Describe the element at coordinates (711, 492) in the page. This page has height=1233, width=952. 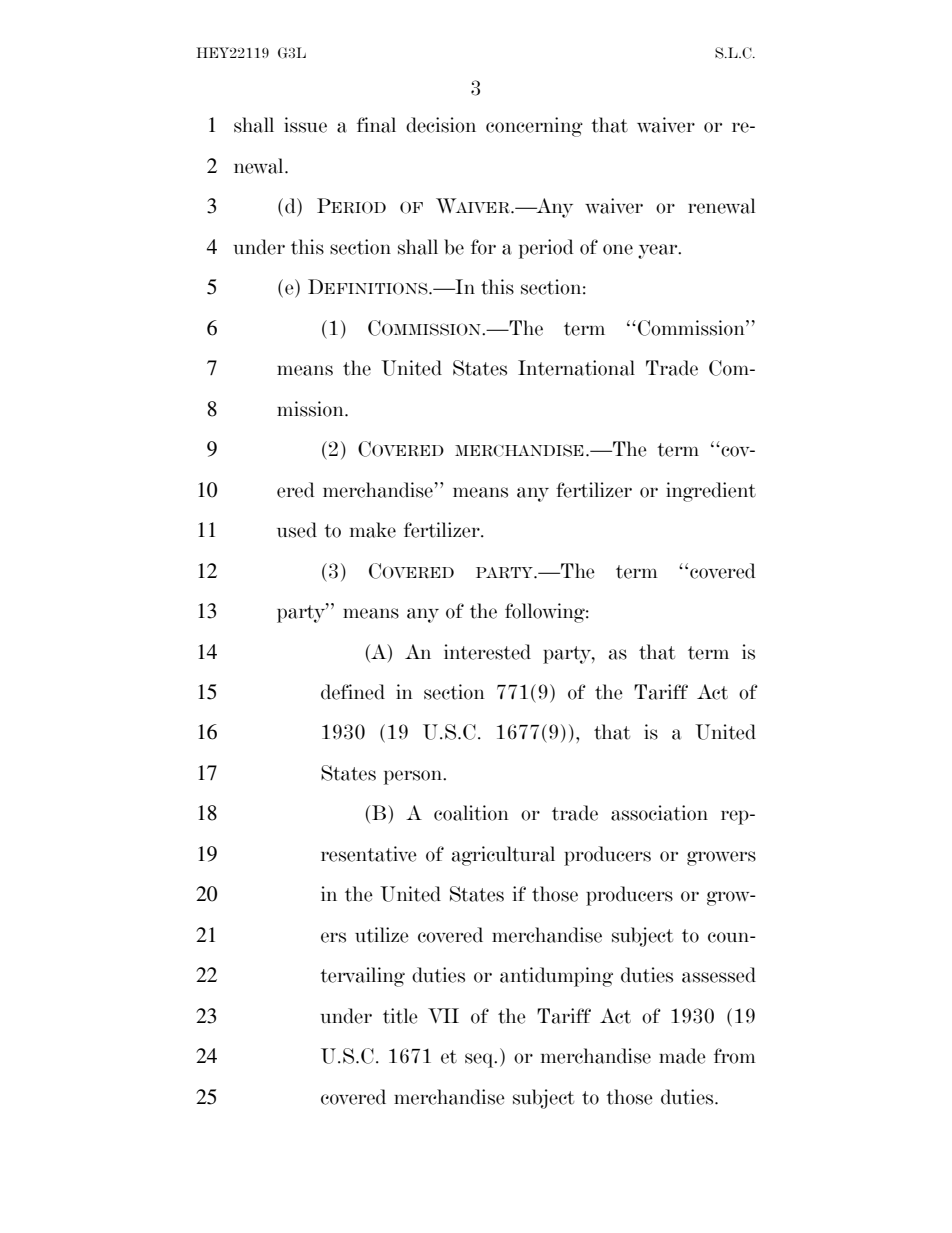
I see `ingredient` at that location.
